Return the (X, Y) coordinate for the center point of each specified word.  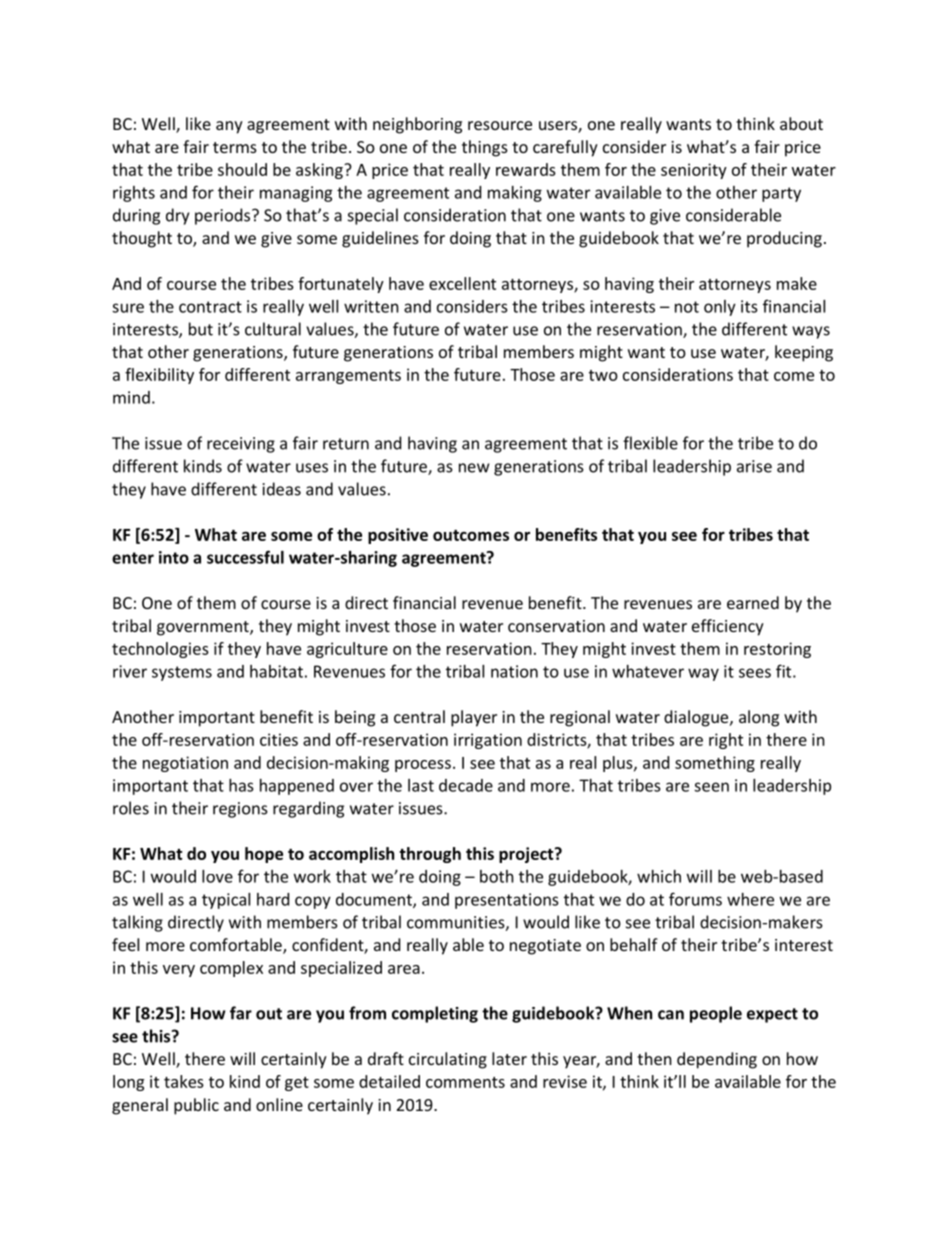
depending (717, 1060)
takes (184, 1081)
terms (235, 147)
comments (465, 1082)
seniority (694, 171)
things (485, 148)
